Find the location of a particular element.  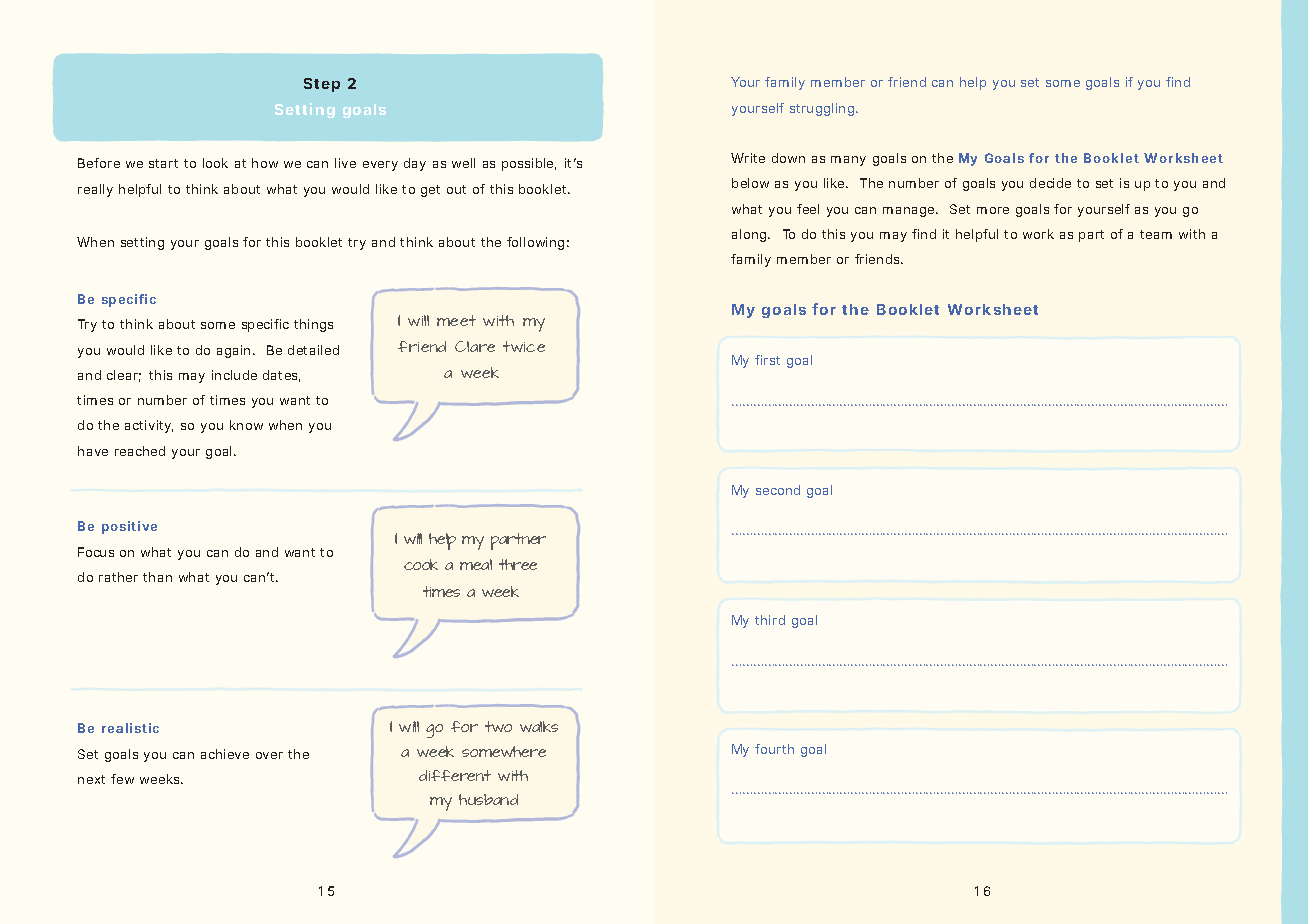

Step is located at coordinates (322, 85).
